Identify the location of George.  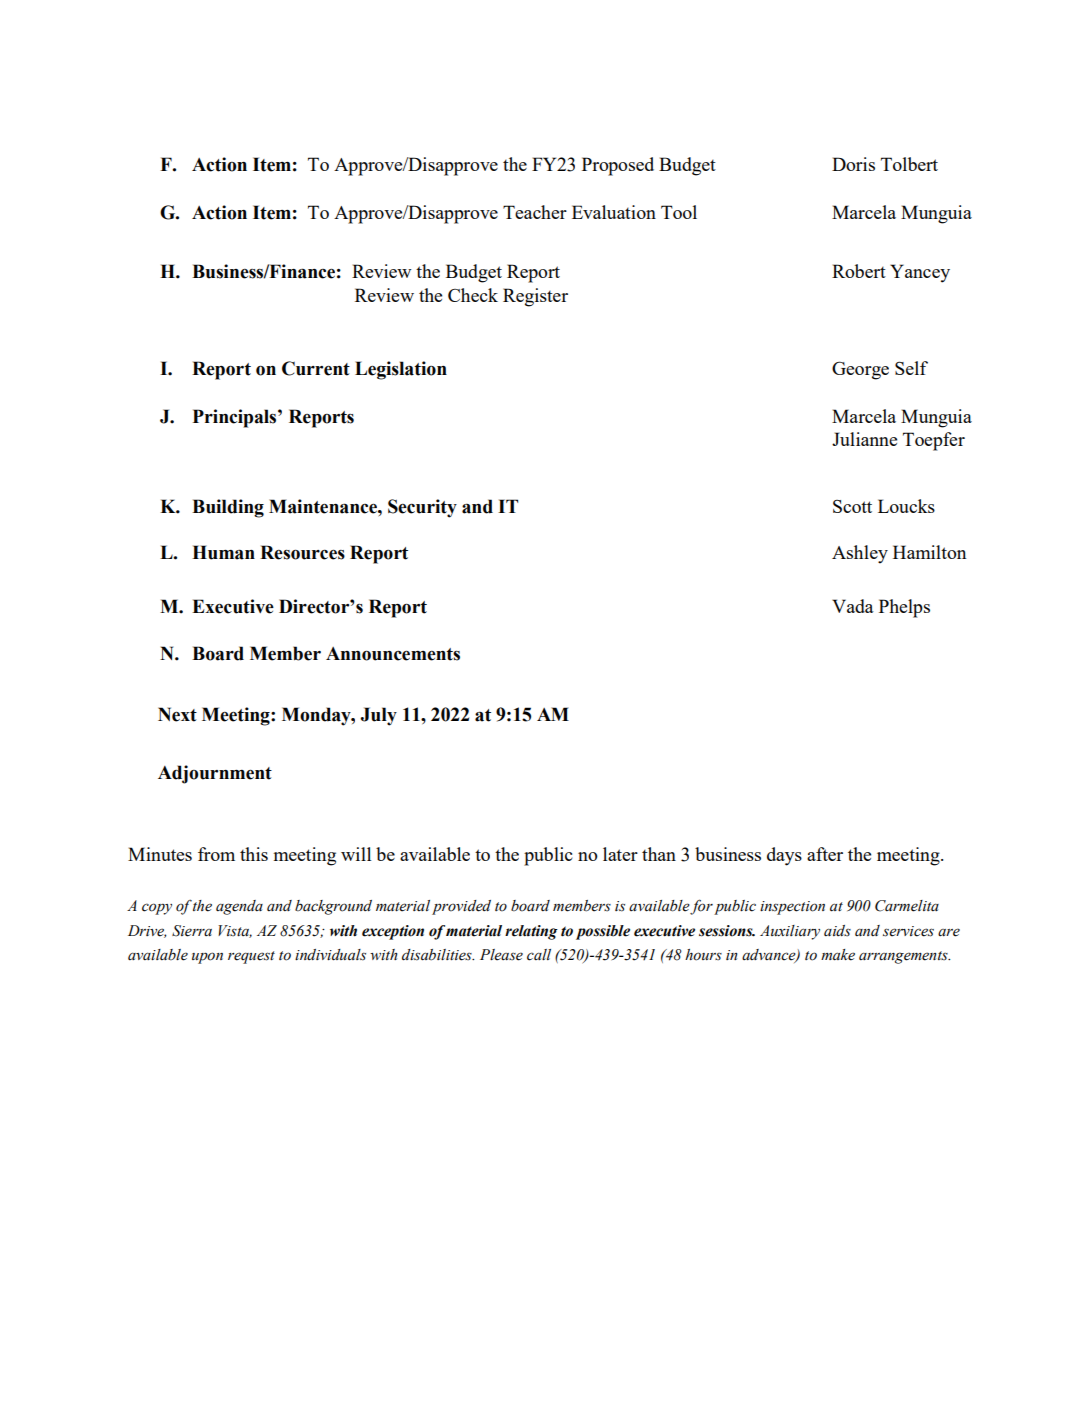
(860, 370).
